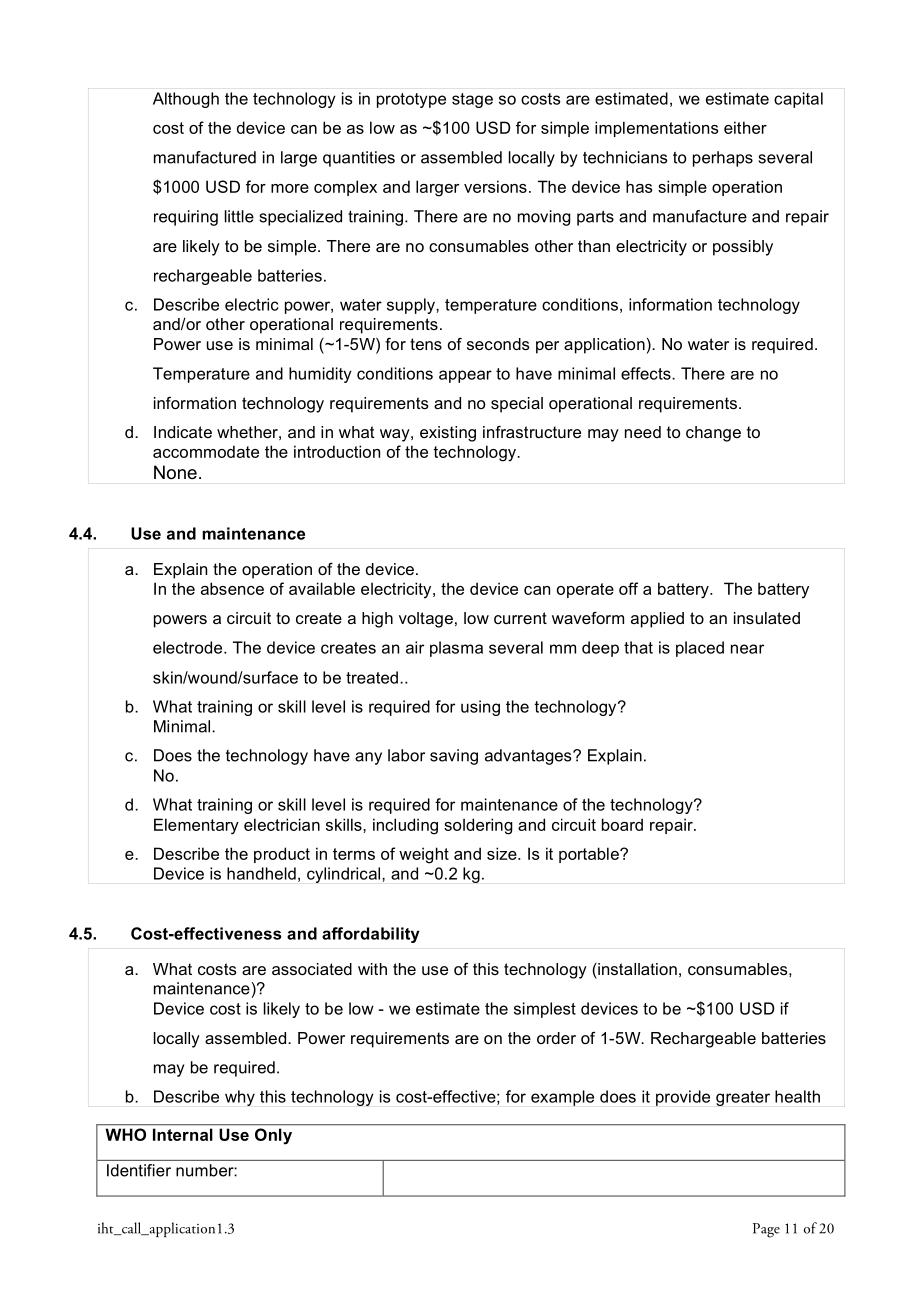  Describe the element at coordinates (472, 100) in the screenshot. I see `stage` at that location.
